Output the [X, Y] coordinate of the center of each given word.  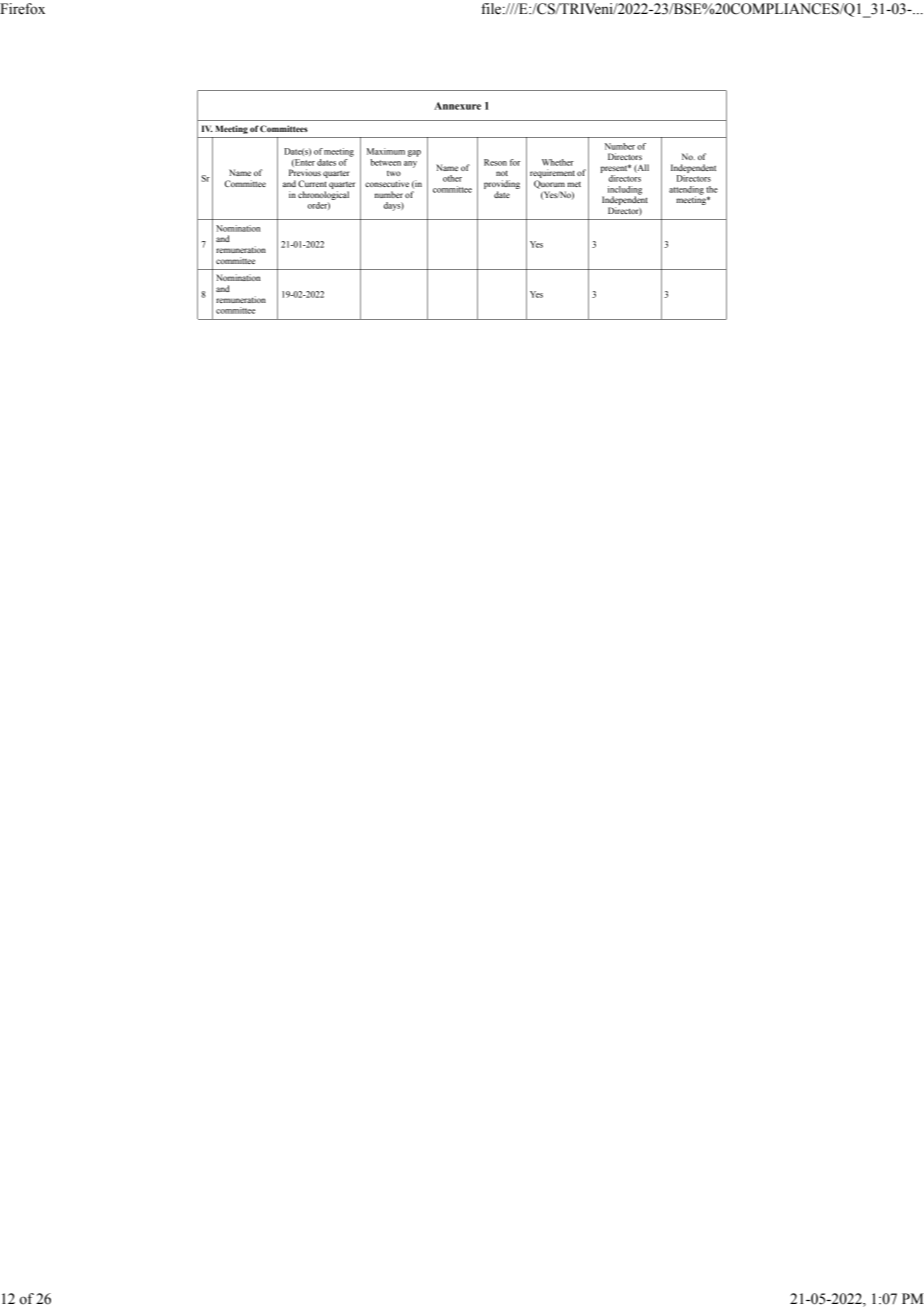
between [385, 162]
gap [414, 153]
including [625, 191]
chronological [323, 195]
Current [312, 183]
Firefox [22, 9]
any [410, 164]
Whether [558, 162]
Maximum [386, 151]
